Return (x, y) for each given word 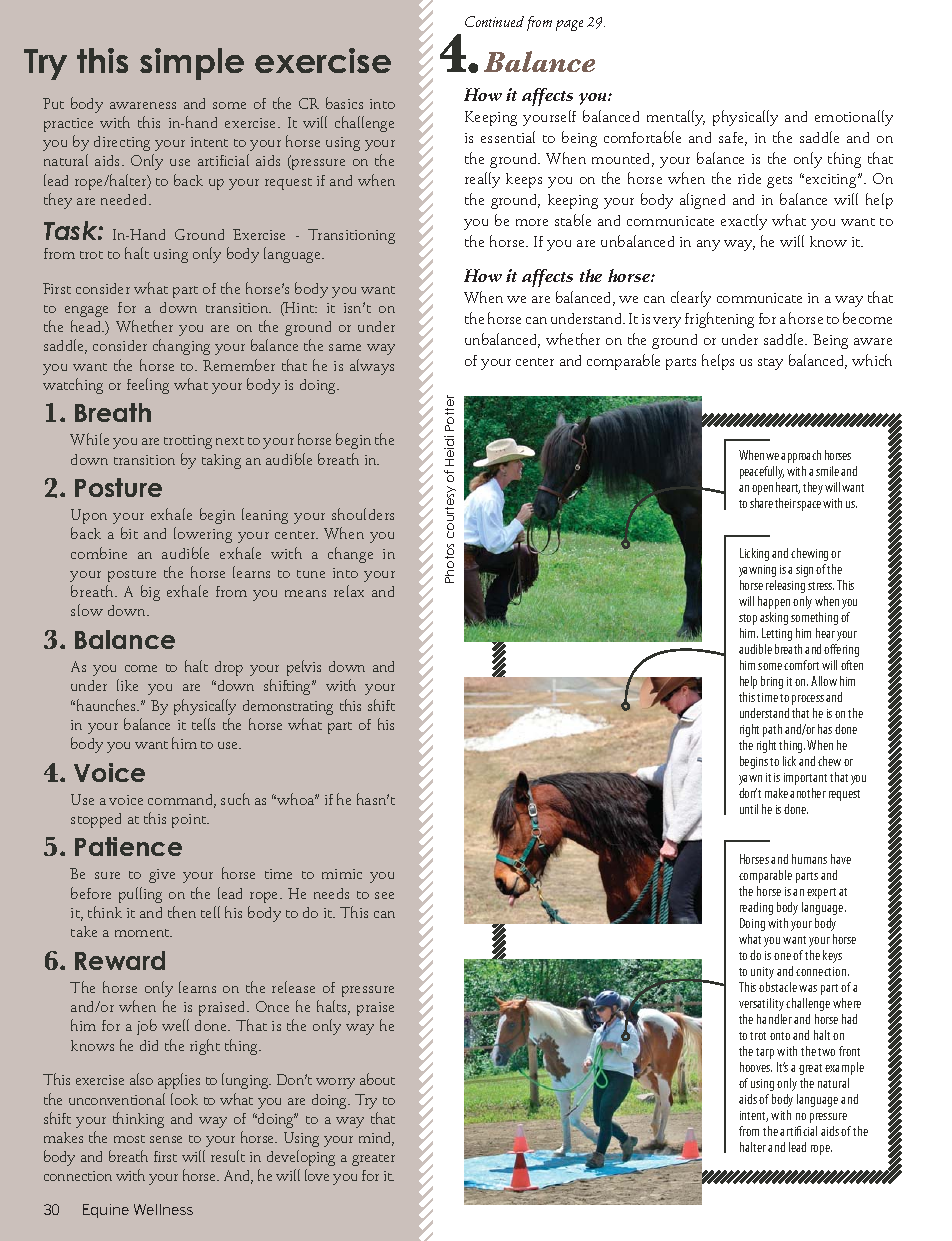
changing (181, 347)
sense (166, 1139)
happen (774, 602)
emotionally (854, 118)
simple (192, 64)
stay (770, 364)
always (372, 367)
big (150, 593)
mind (376, 1139)
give (162, 876)
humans (809, 859)
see (384, 895)
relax (349, 591)
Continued (494, 21)
